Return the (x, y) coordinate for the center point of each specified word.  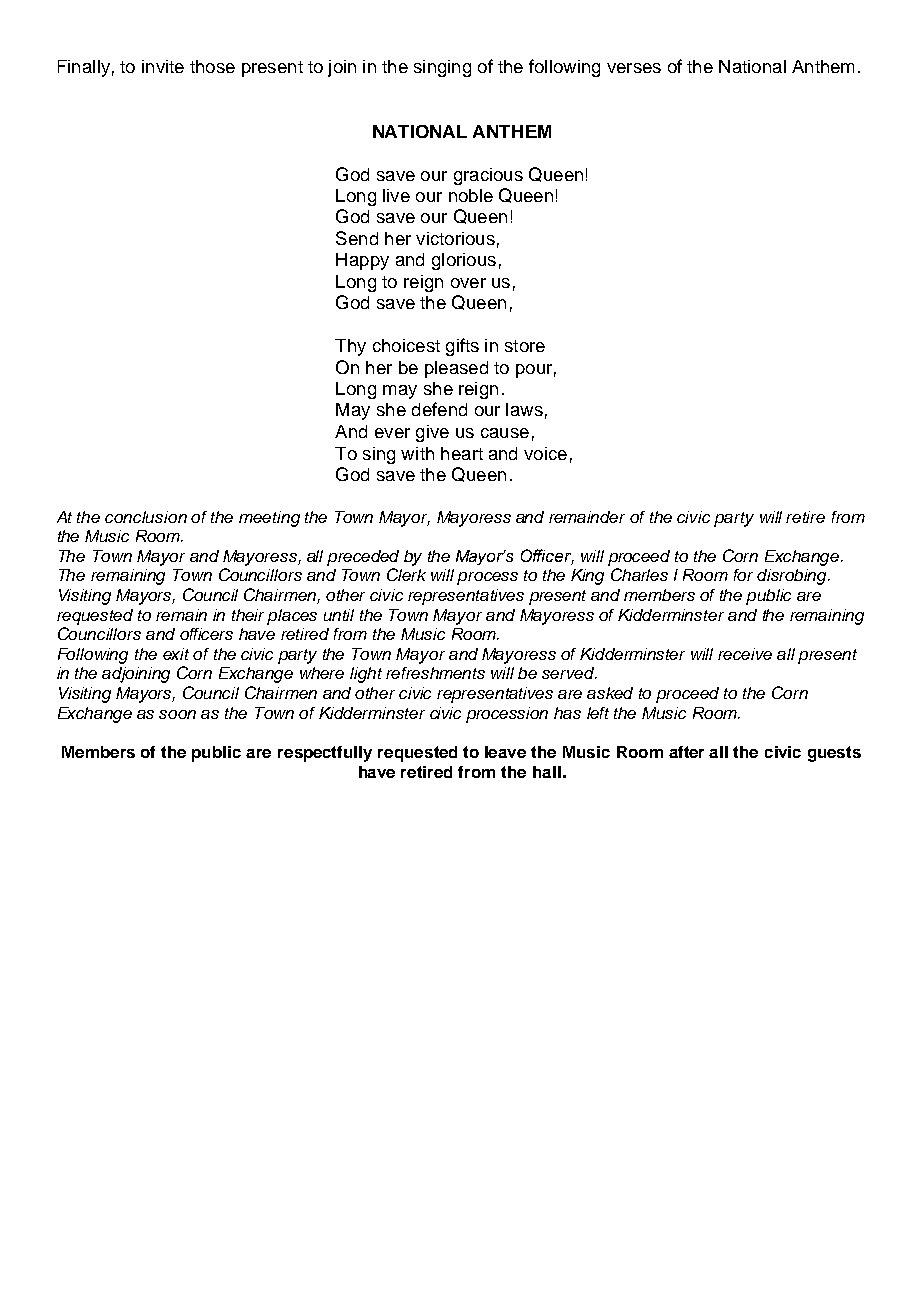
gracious (488, 176)
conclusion (146, 517)
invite (163, 66)
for (743, 575)
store (525, 346)
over (468, 283)
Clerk (406, 574)
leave (505, 752)
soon (177, 714)
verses (634, 68)
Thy (350, 347)
